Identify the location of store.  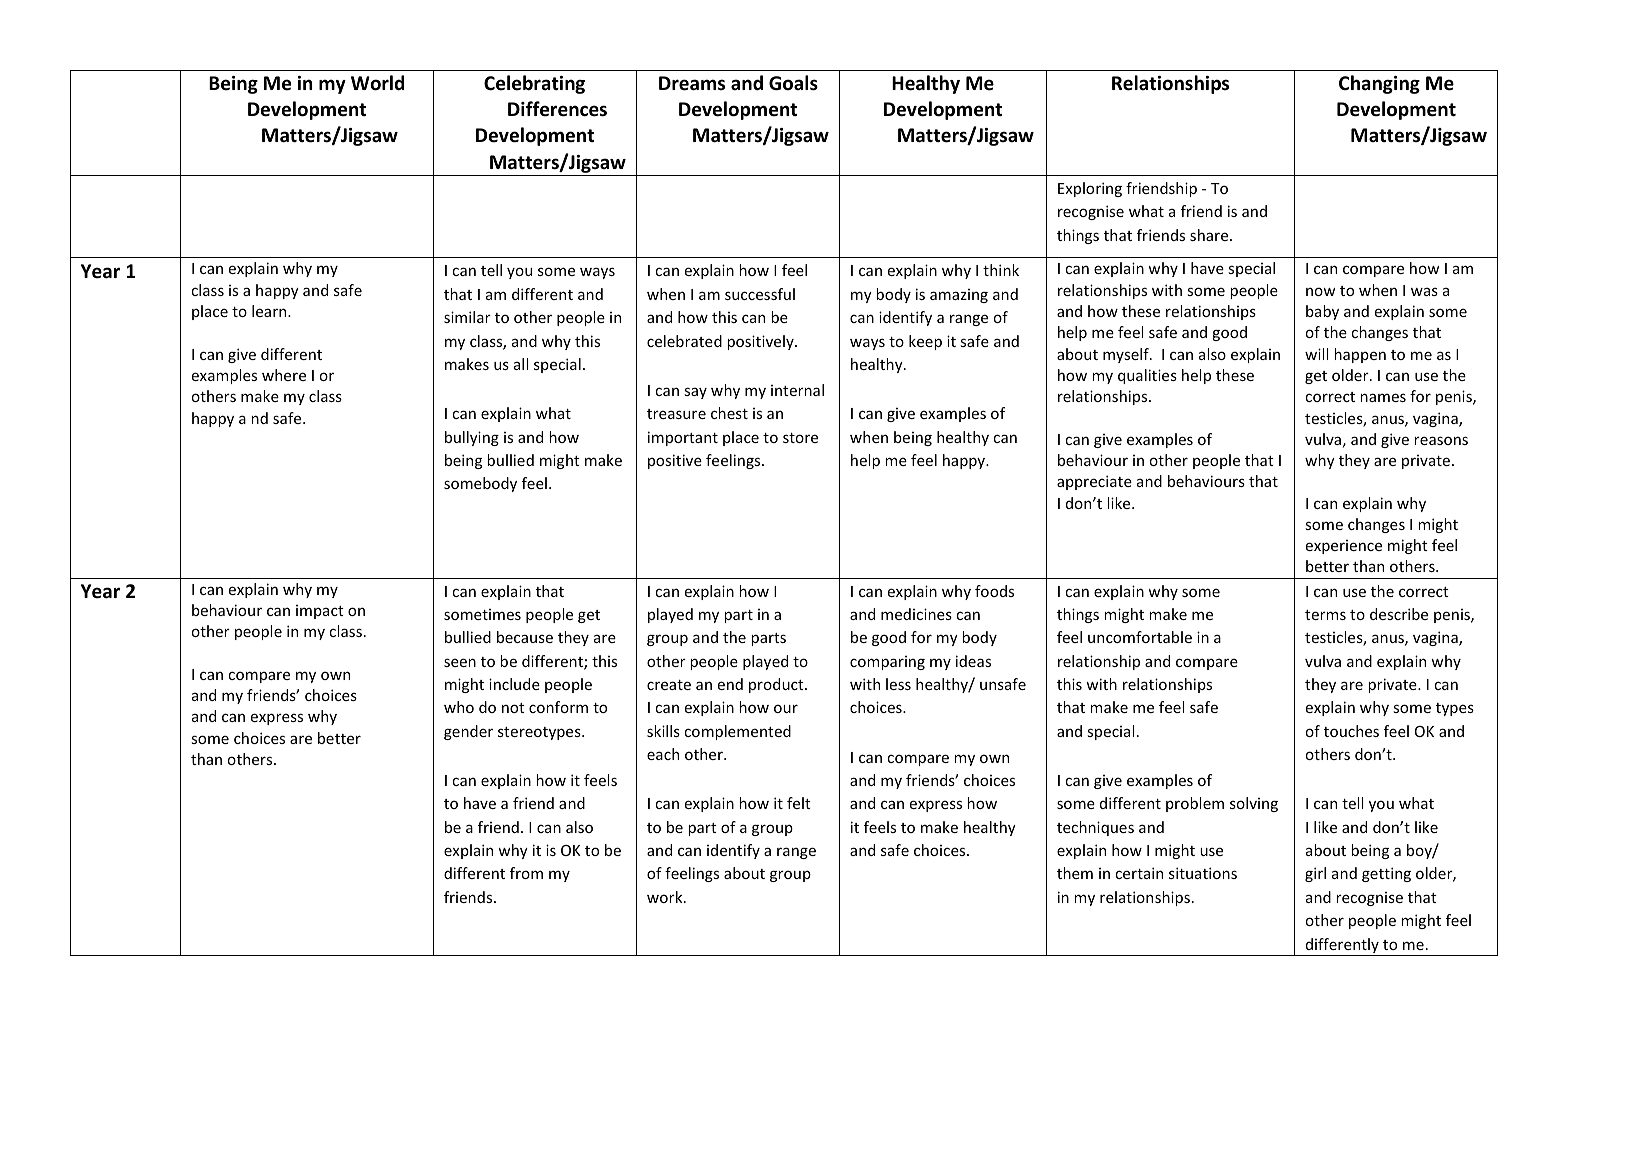
(800, 438).
